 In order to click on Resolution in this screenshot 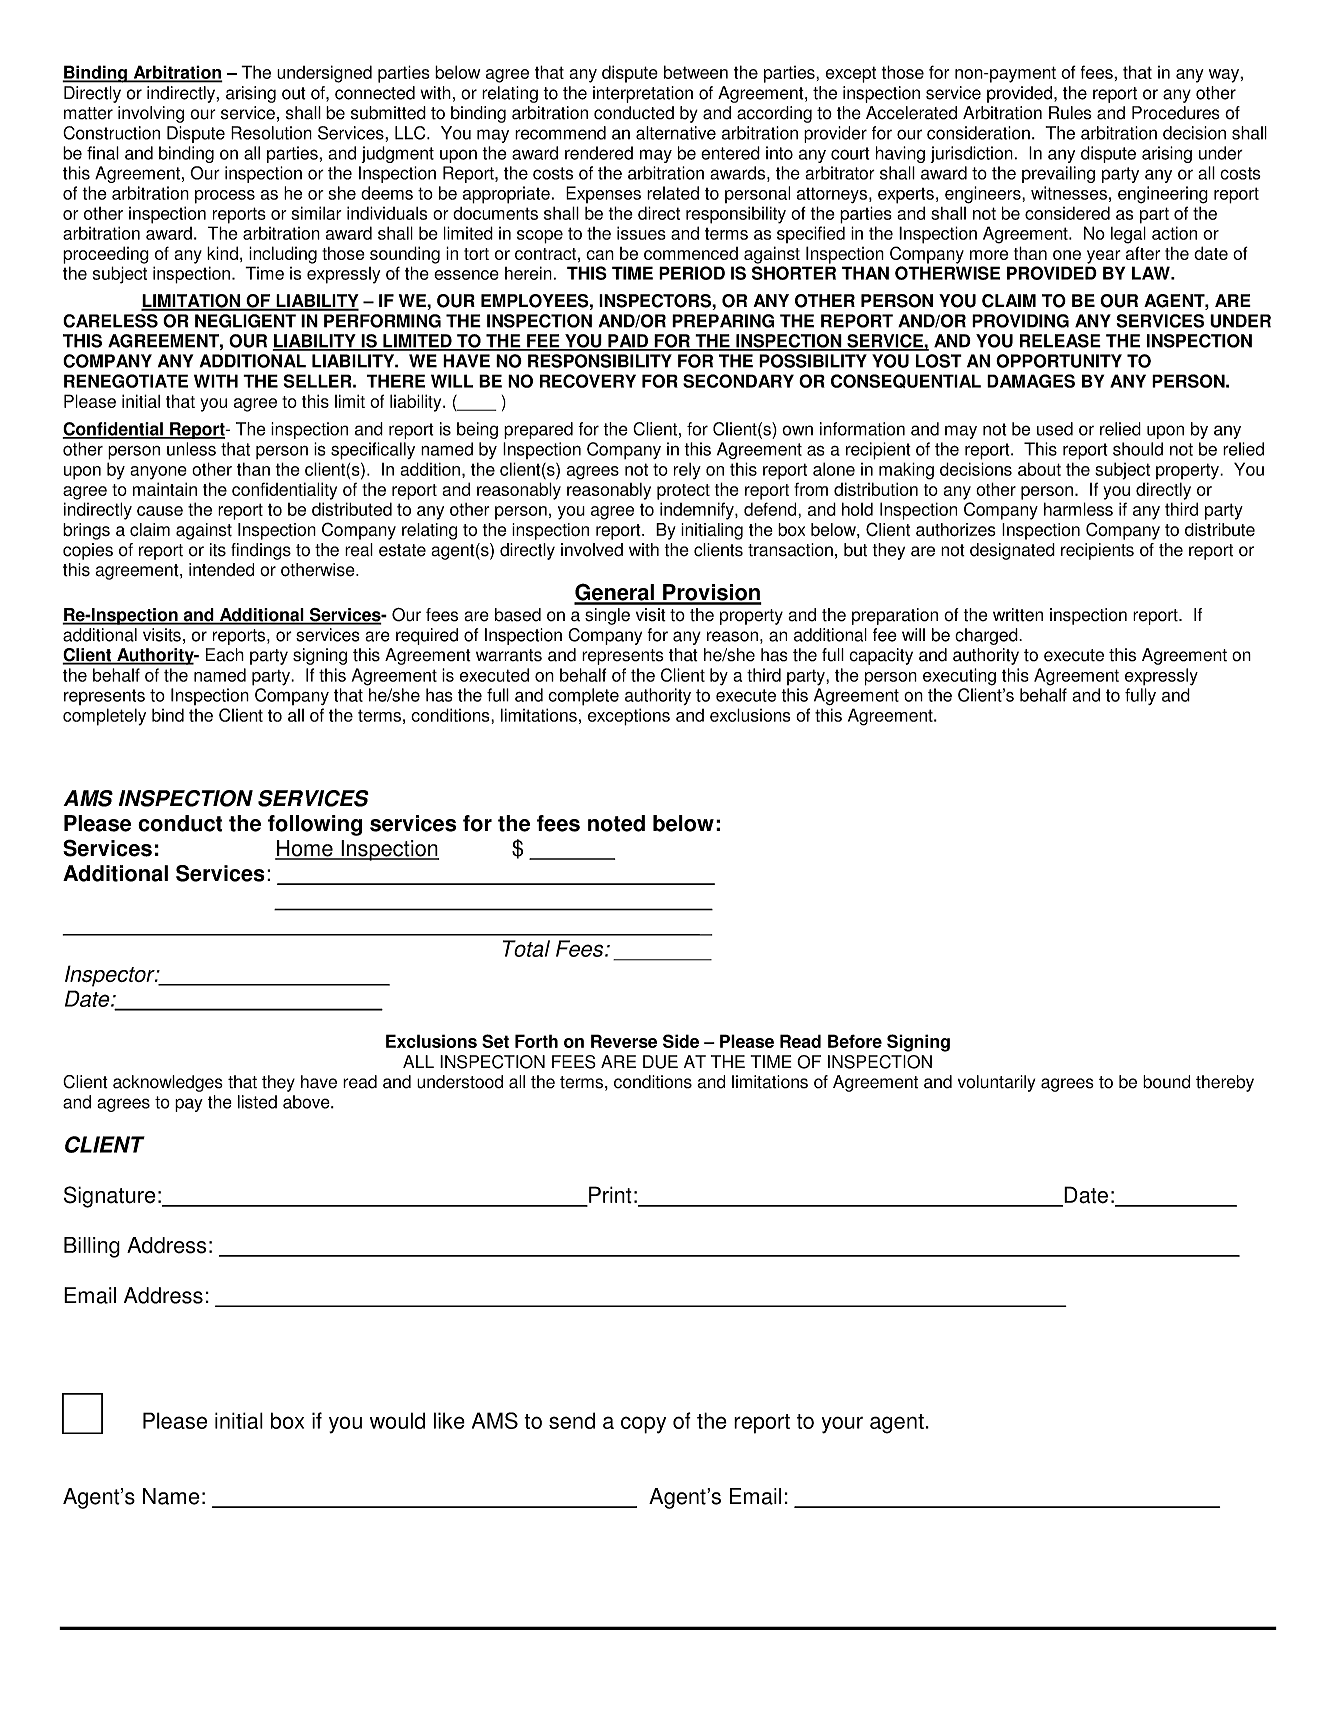, I will do `click(271, 133)`.
